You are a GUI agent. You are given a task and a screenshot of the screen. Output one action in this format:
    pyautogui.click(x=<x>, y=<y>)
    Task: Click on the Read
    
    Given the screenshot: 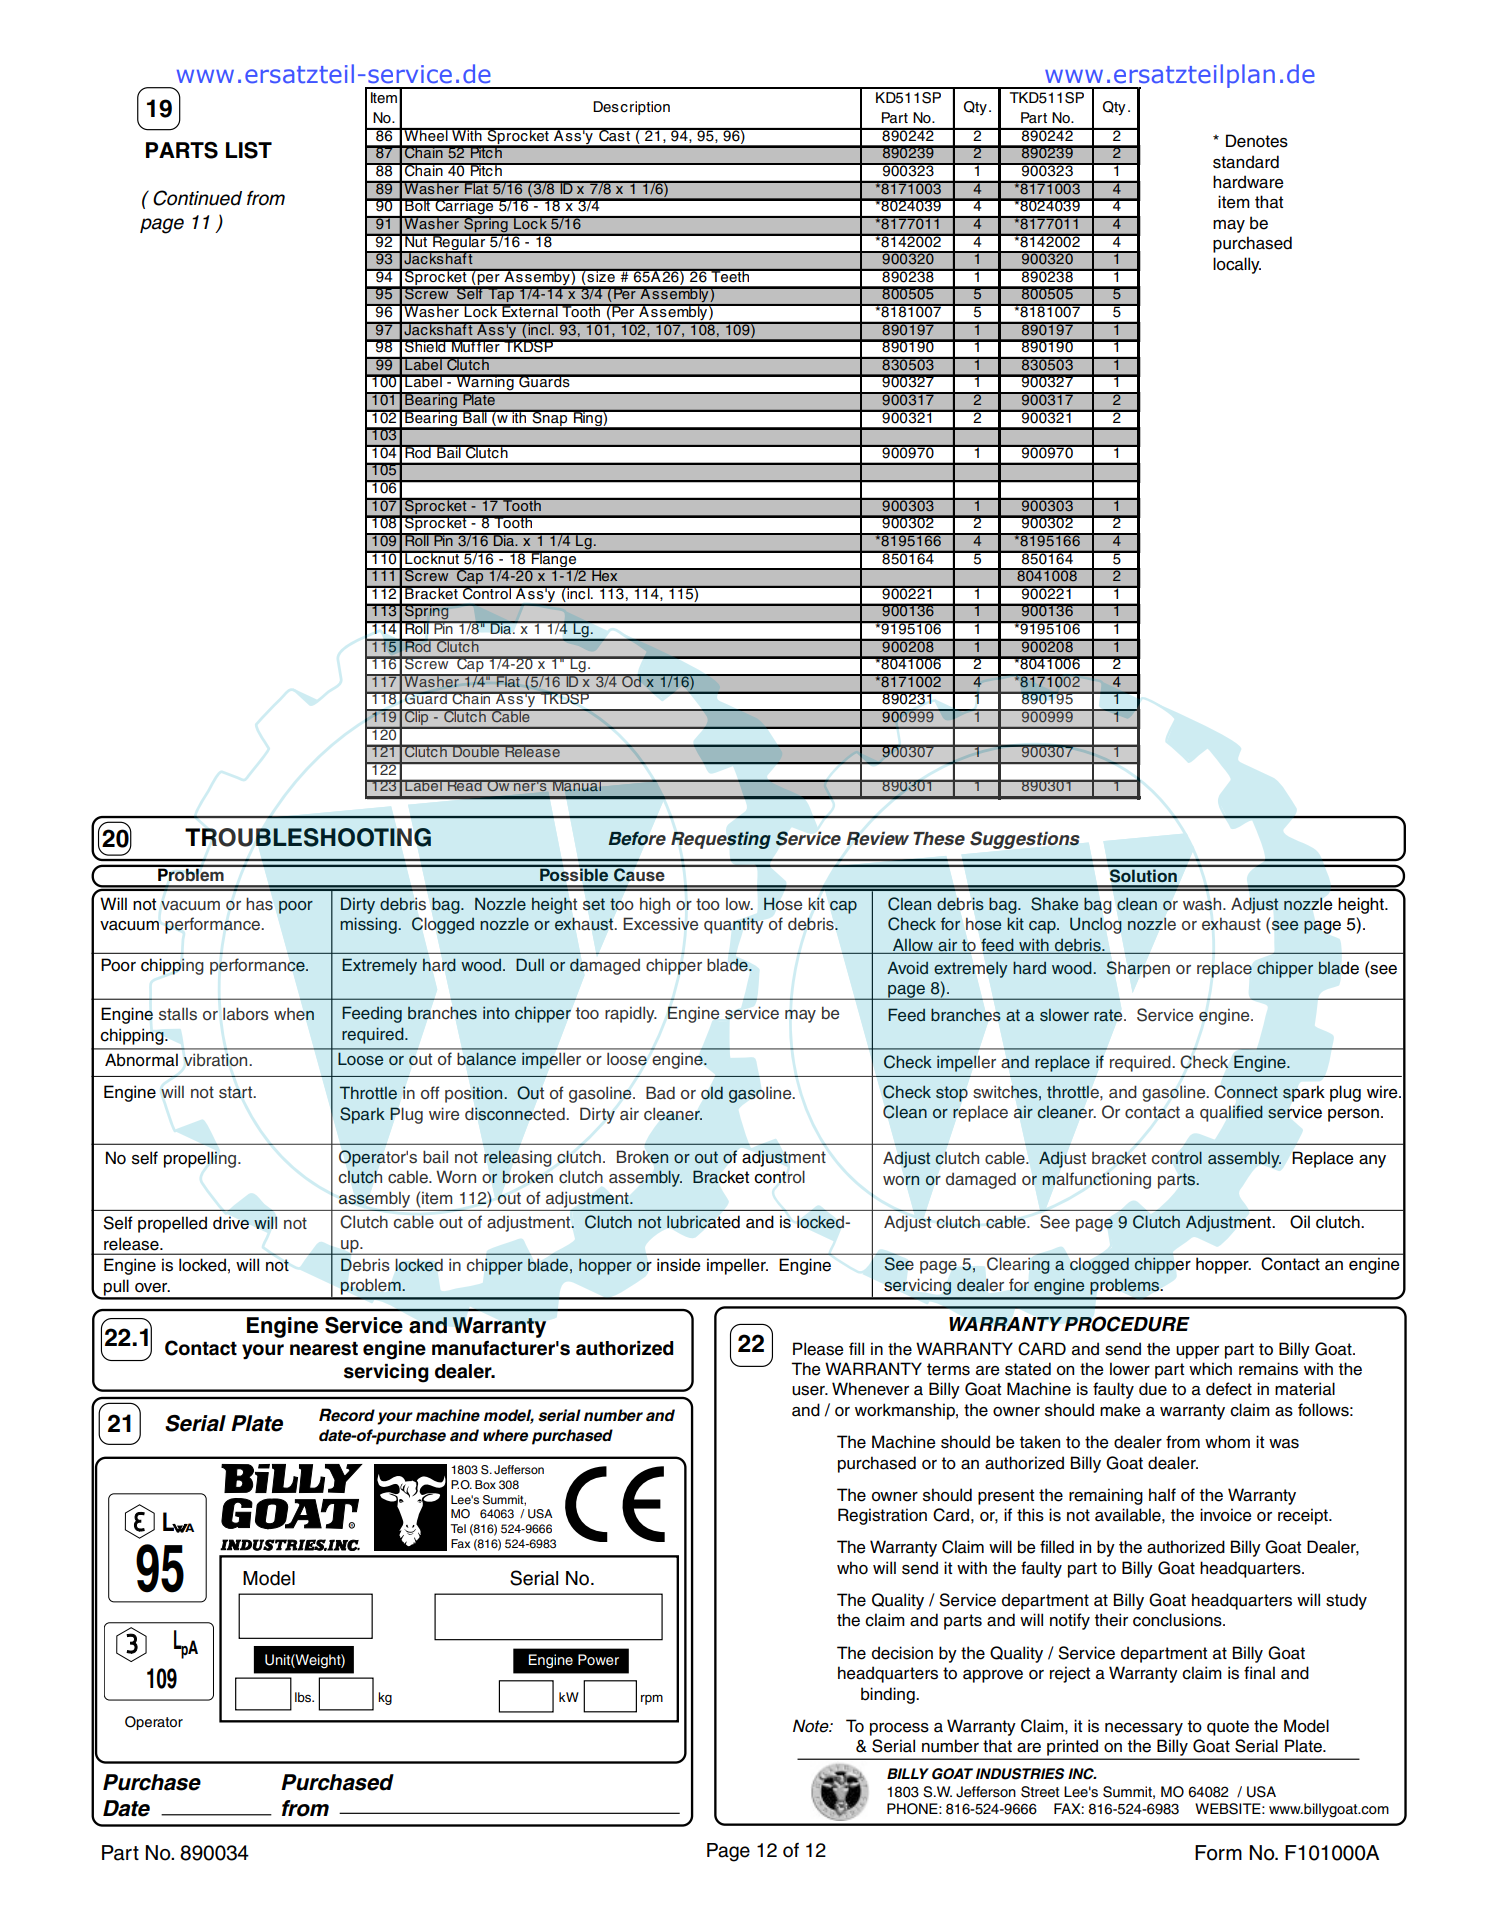 What is the action you would take?
    pyautogui.click(x=465, y=786)
